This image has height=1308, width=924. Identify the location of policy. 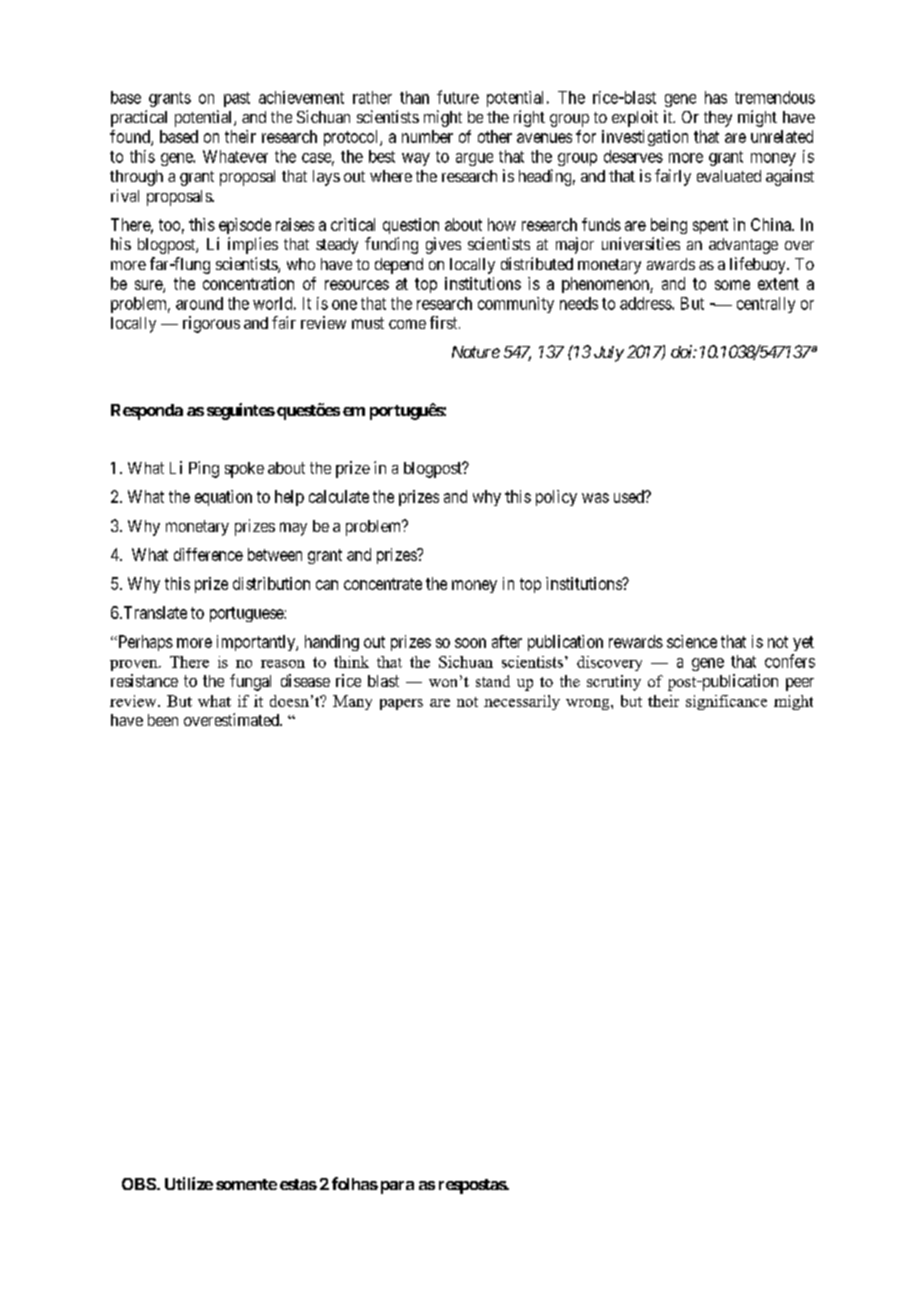
(556, 498).
